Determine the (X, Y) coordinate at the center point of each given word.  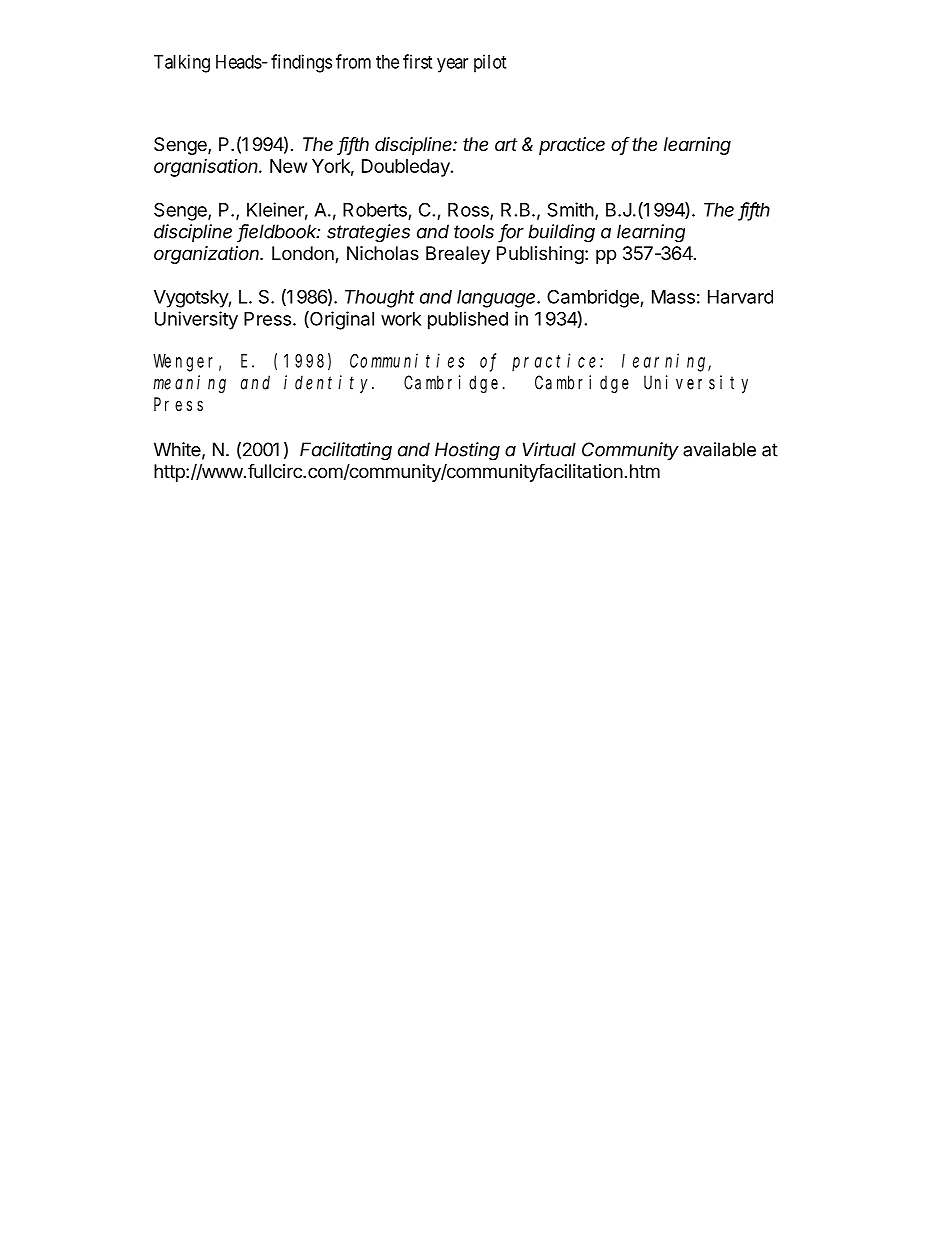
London (304, 254)
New (288, 166)
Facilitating (346, 451)
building (561, 233)
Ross (469, 211)
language (497, 299)
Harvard (740, 297)
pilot (490, 63)
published (468, 320)
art (506, 144)
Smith (570, 209)
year (452, 65)
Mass (673, 297)
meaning (189, 384)
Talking (182, 63)
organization (208, 255)
